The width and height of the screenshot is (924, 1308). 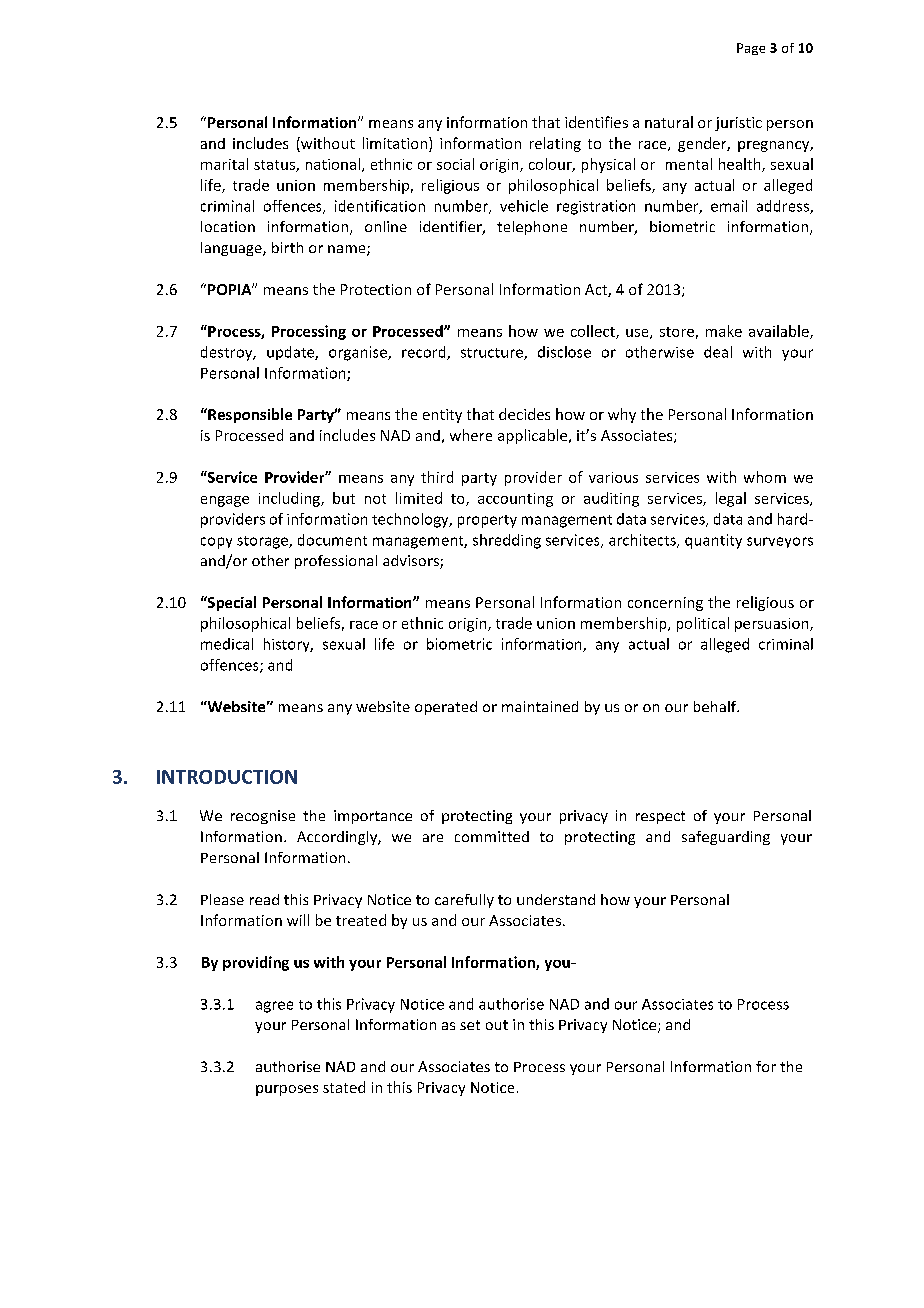 I want to click on deal, so click(x=718, y=352).
